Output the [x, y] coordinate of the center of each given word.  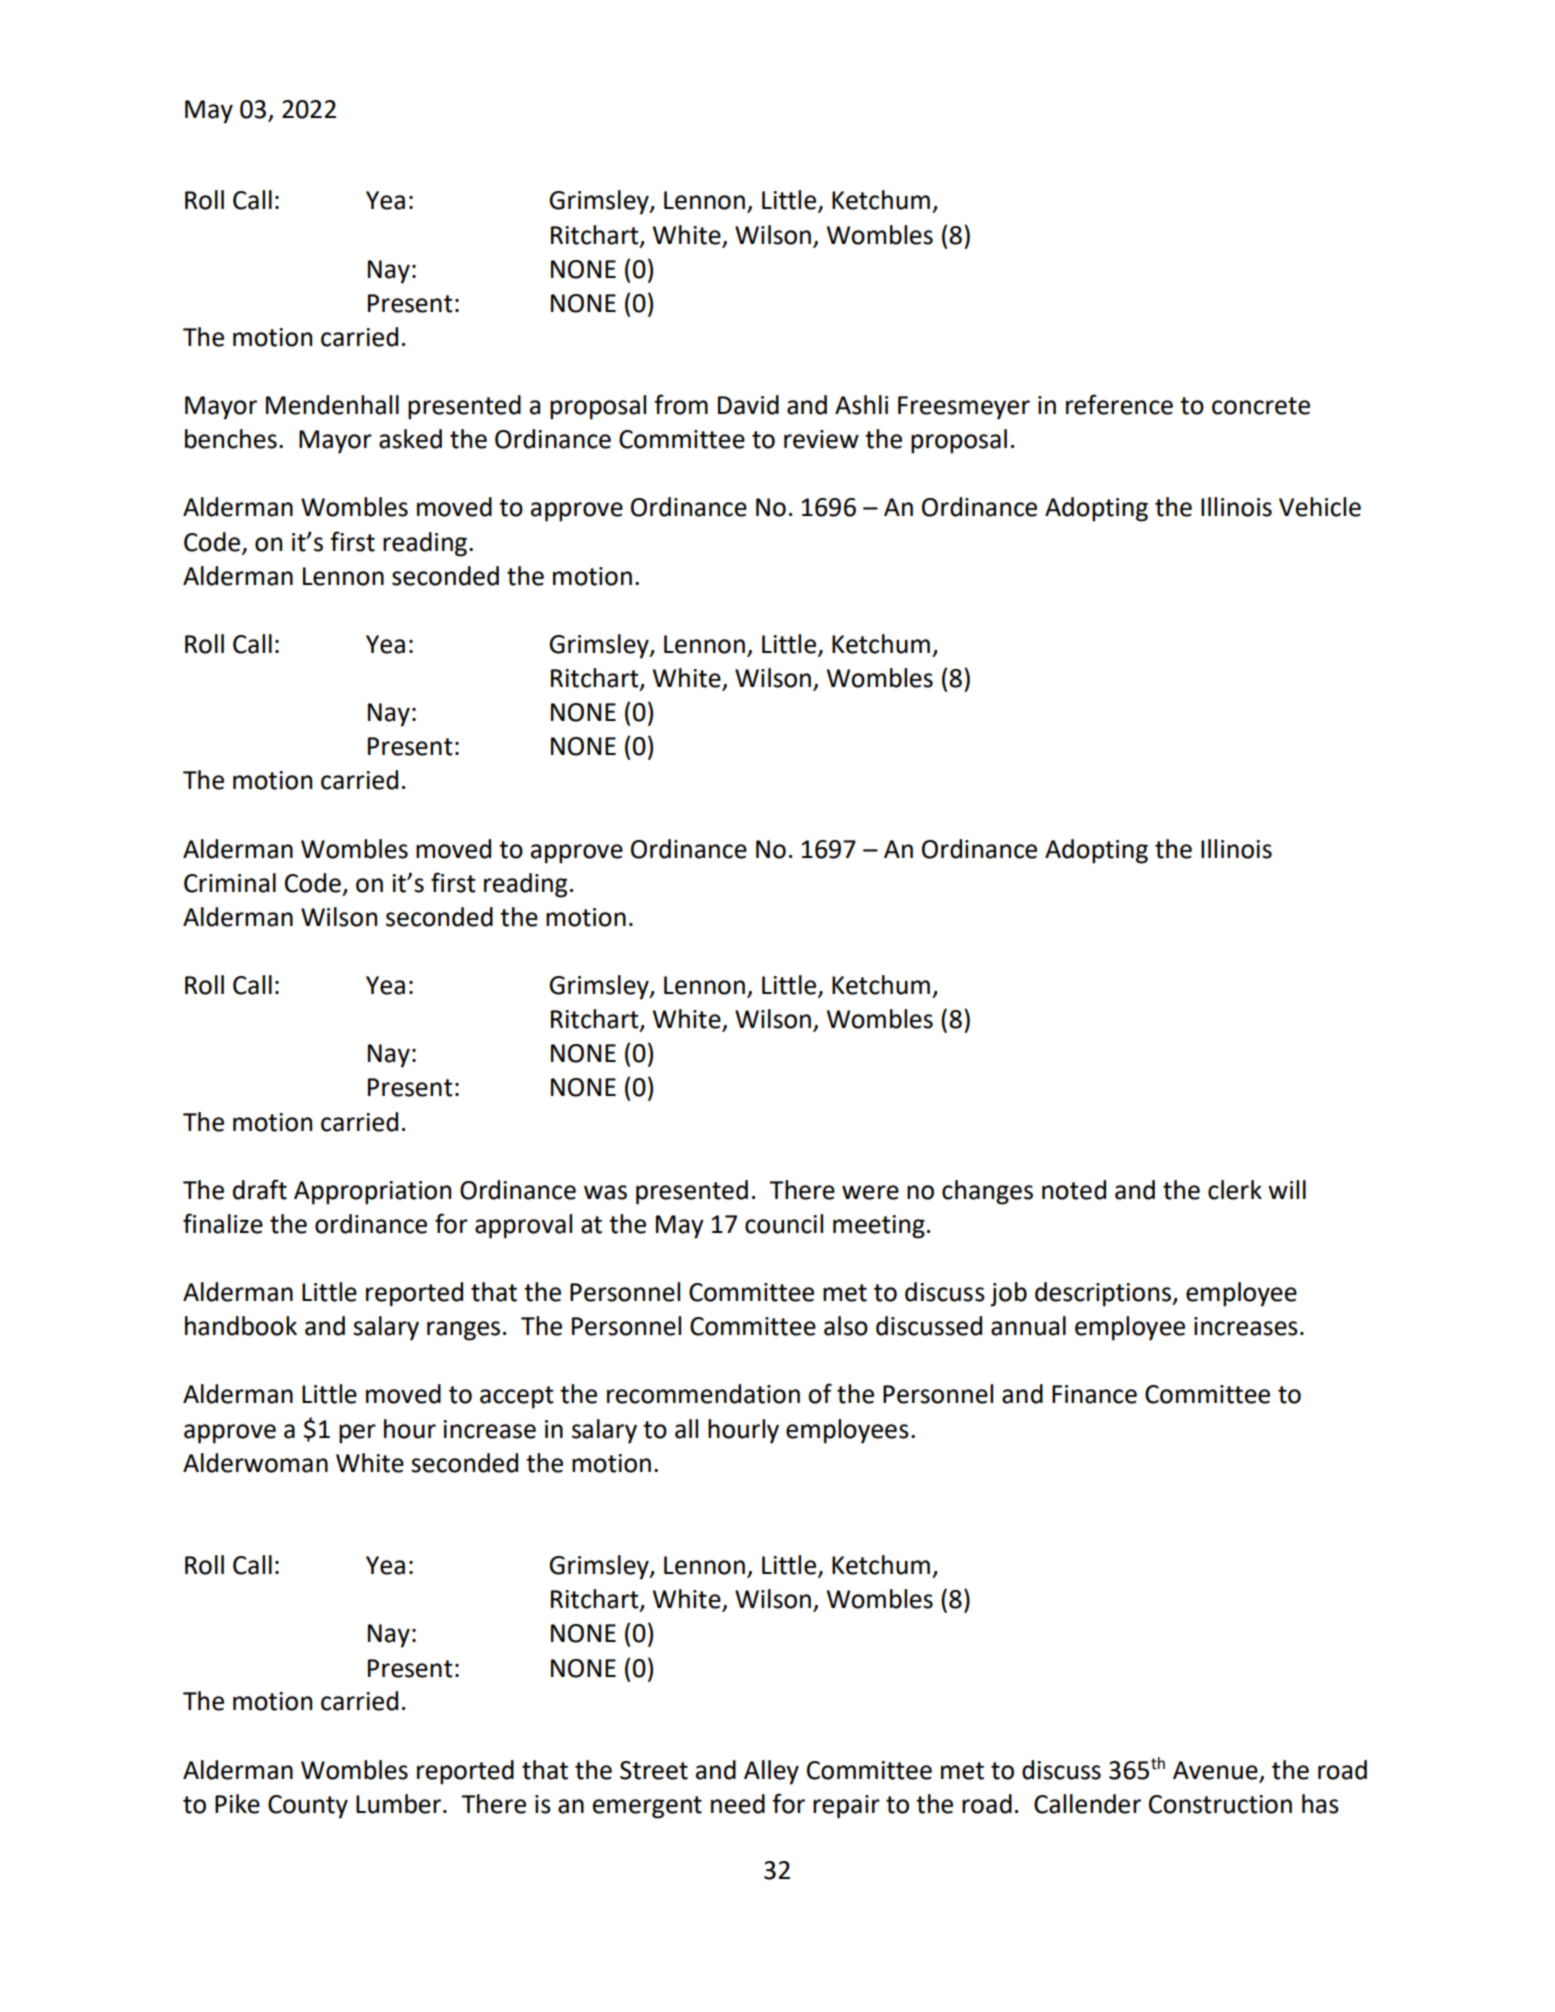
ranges [463, 1331]
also [846, 1326]
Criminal [230, 883]
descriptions [1104, 1294]
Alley [771, 1772]
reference [1119, 404]
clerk [1235, 1190]
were [870, 1192]
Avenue [1215, 1770]
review [821, 439]
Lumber [400, 1804]
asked [410, 439]
